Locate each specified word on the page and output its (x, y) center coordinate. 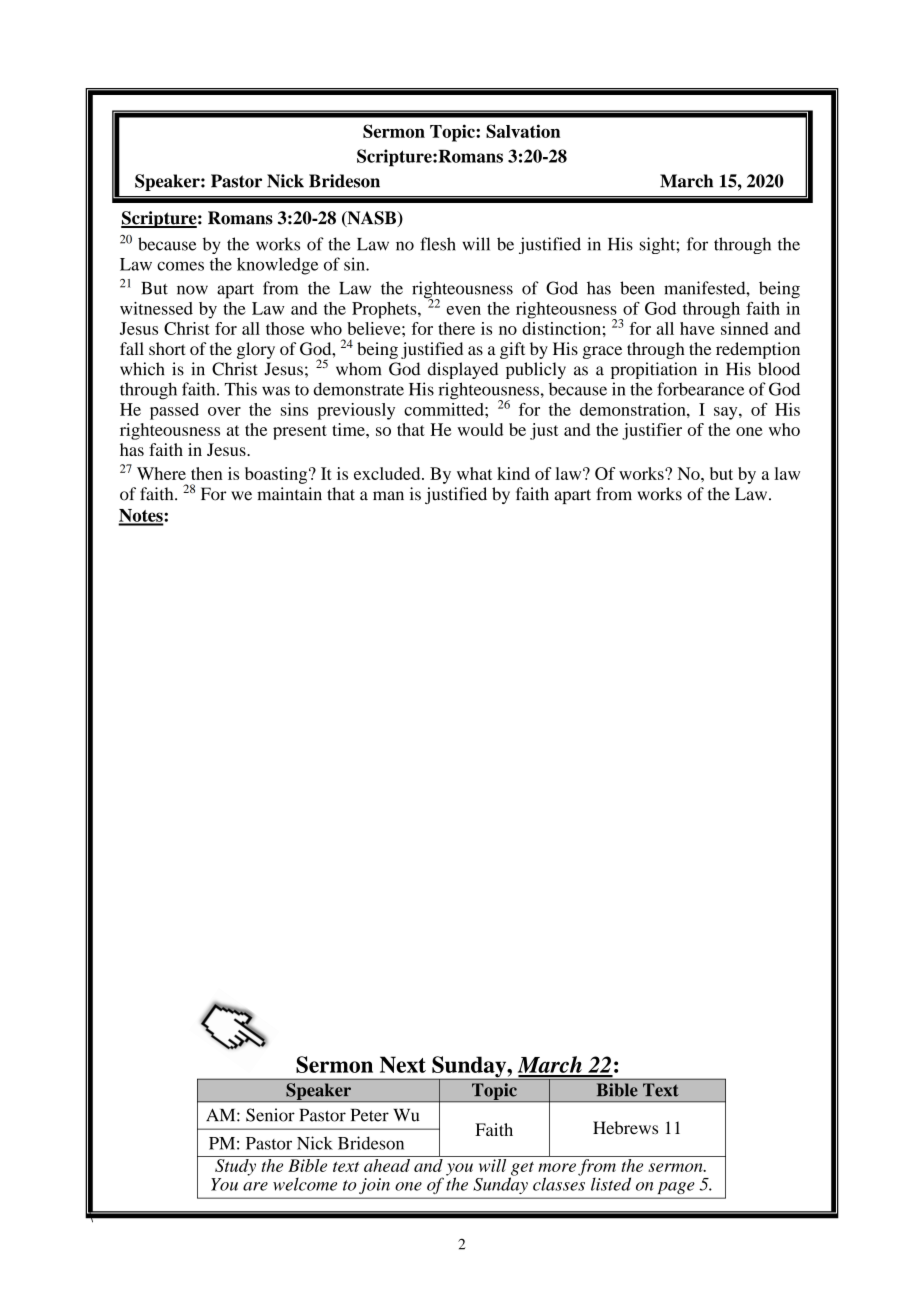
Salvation (523, 131)
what (474, 473)
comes (180, 266)
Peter (370, 1115)
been (637, 288)
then (206, 473)
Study (235, 1166)
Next (403, 1064)
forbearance (700, 389)
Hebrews (625, 1128)
